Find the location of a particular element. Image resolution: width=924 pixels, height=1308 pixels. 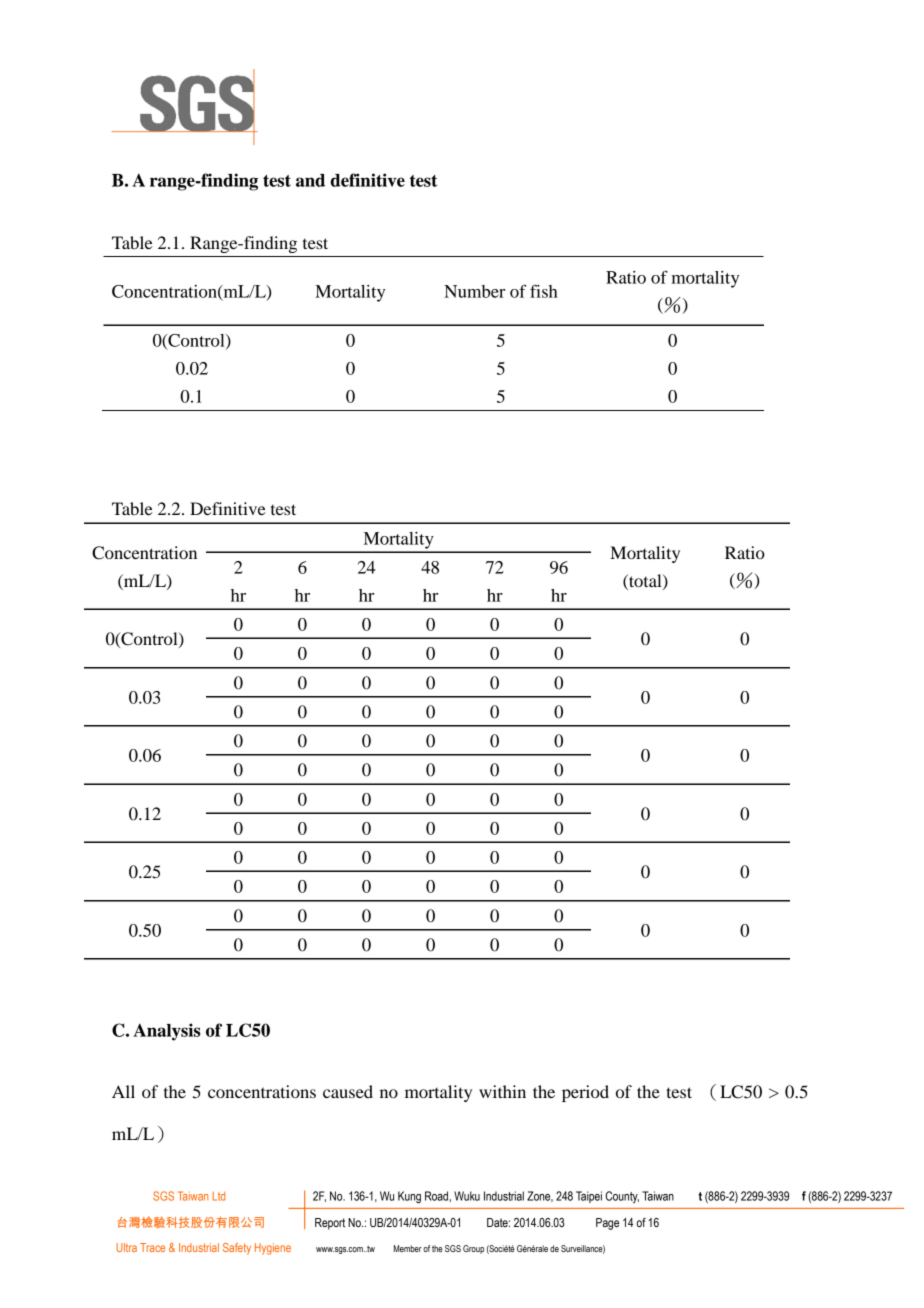

total is located at coordinates (645, 581).
